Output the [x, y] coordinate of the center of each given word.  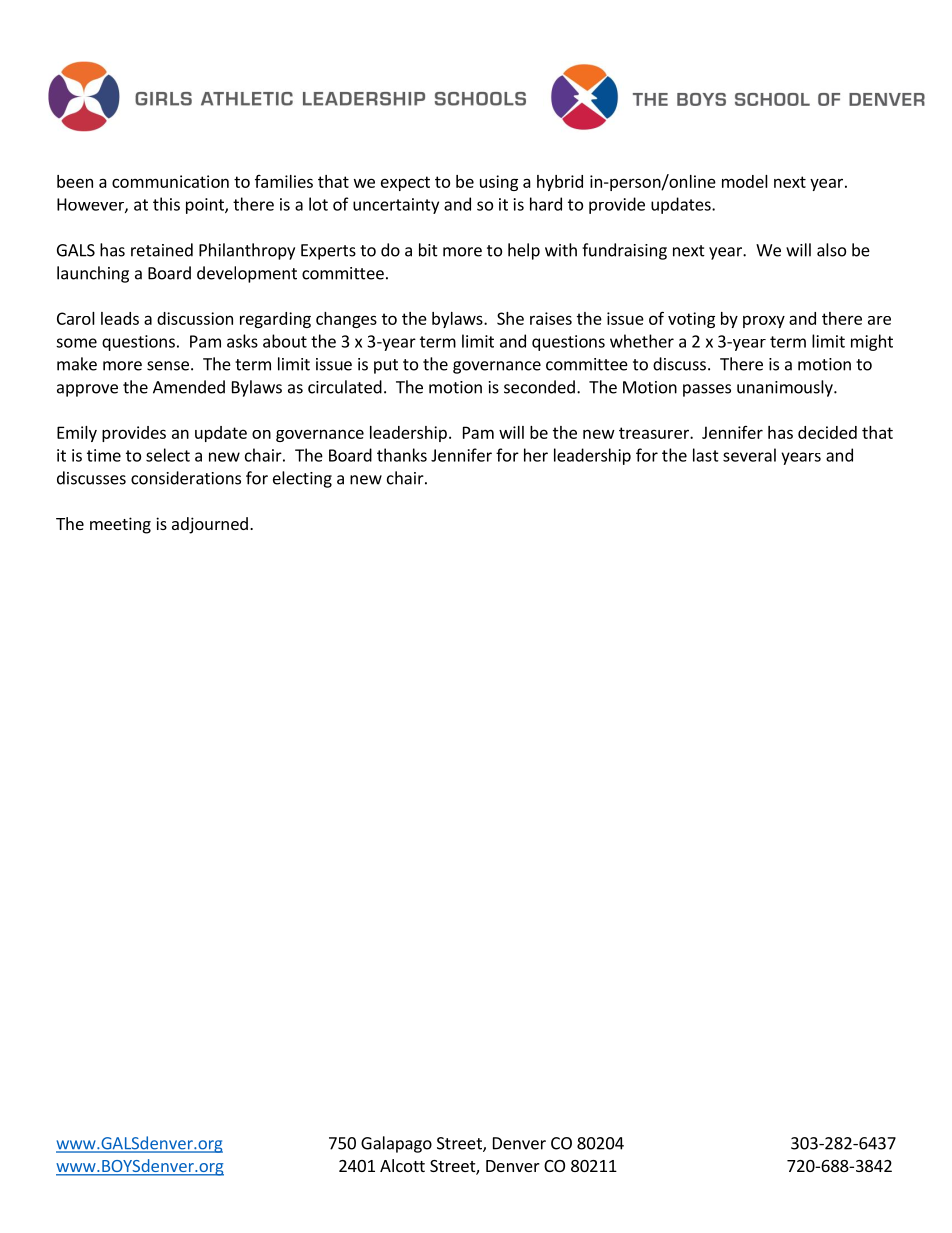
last [706, 455]
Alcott [402, 1165]
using [499, 183]
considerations [186, 478]
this [166, 204]
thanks [402, 455]
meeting [120, 525]
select [168, 455]
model [745, 181]
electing [302, 479]
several [749, 455]
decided [827, 432]
